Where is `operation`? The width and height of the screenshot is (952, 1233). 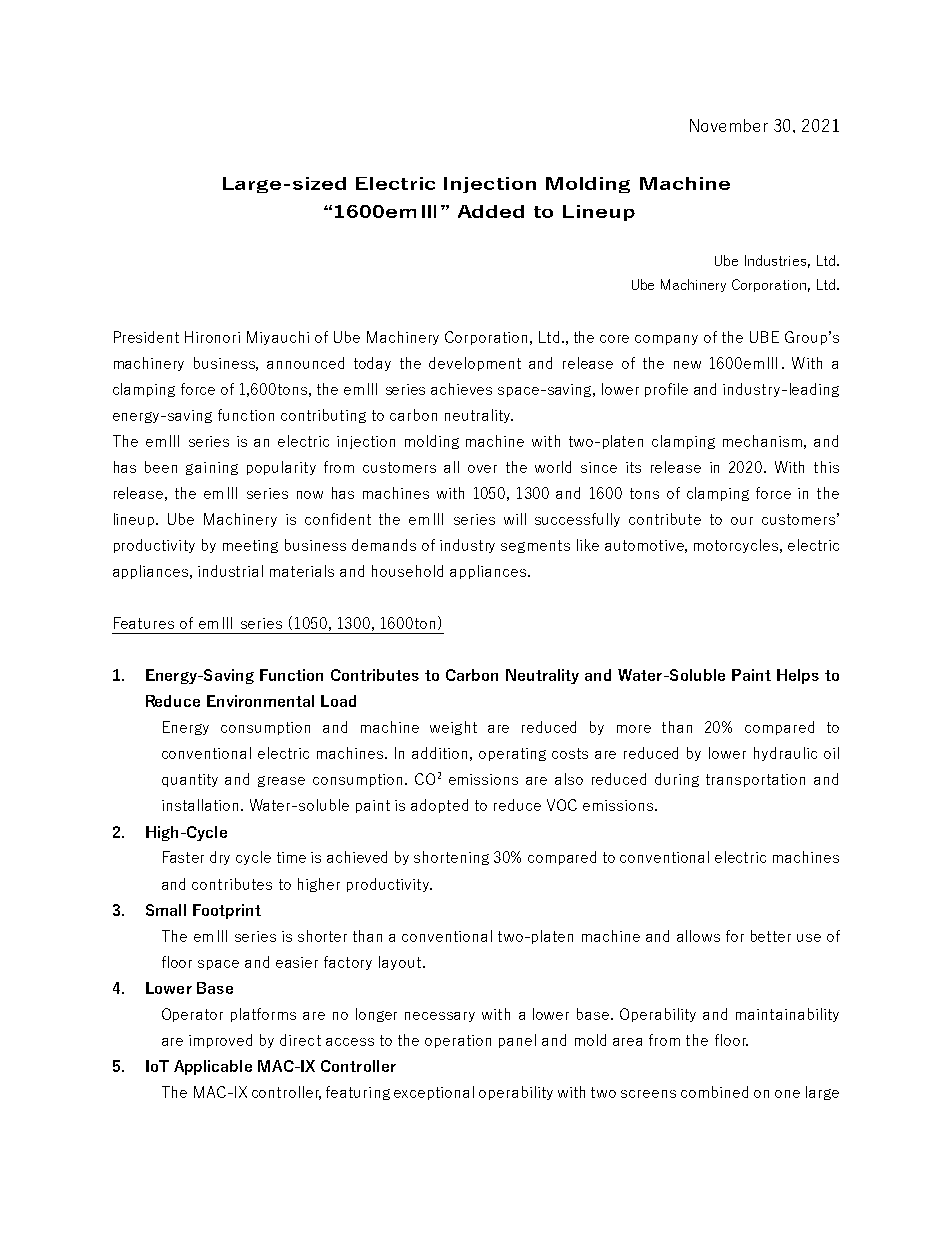 operation is located at coordinates (458, 1041).
